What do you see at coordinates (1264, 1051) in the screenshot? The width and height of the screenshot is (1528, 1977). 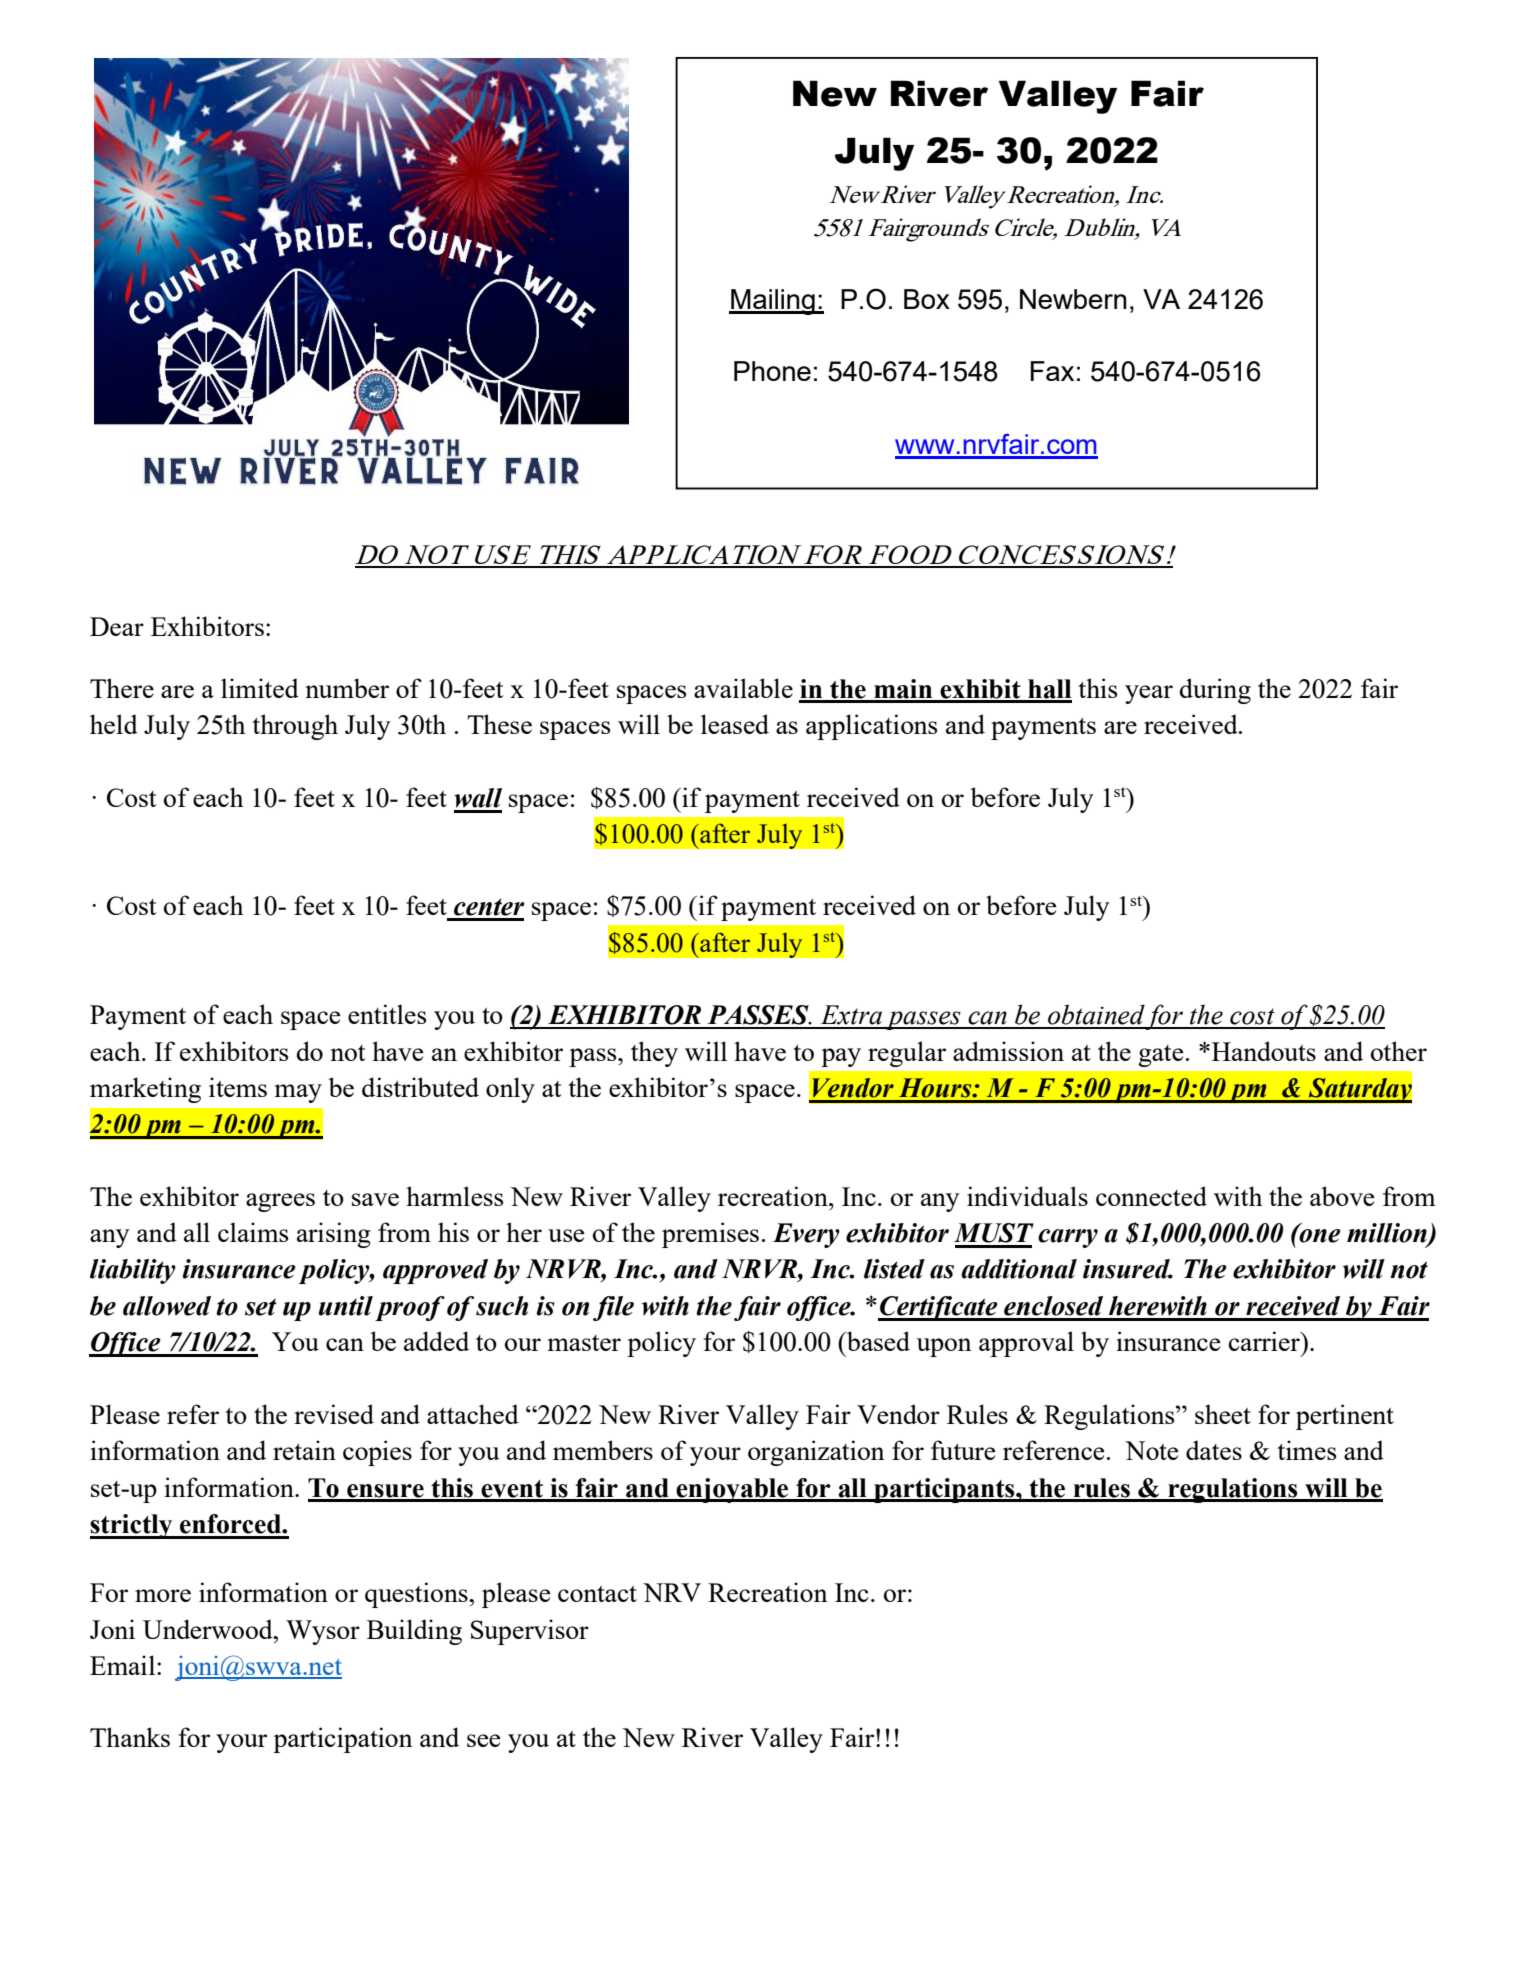 I see `Handouts` at bounding box center [1264, 1051].
